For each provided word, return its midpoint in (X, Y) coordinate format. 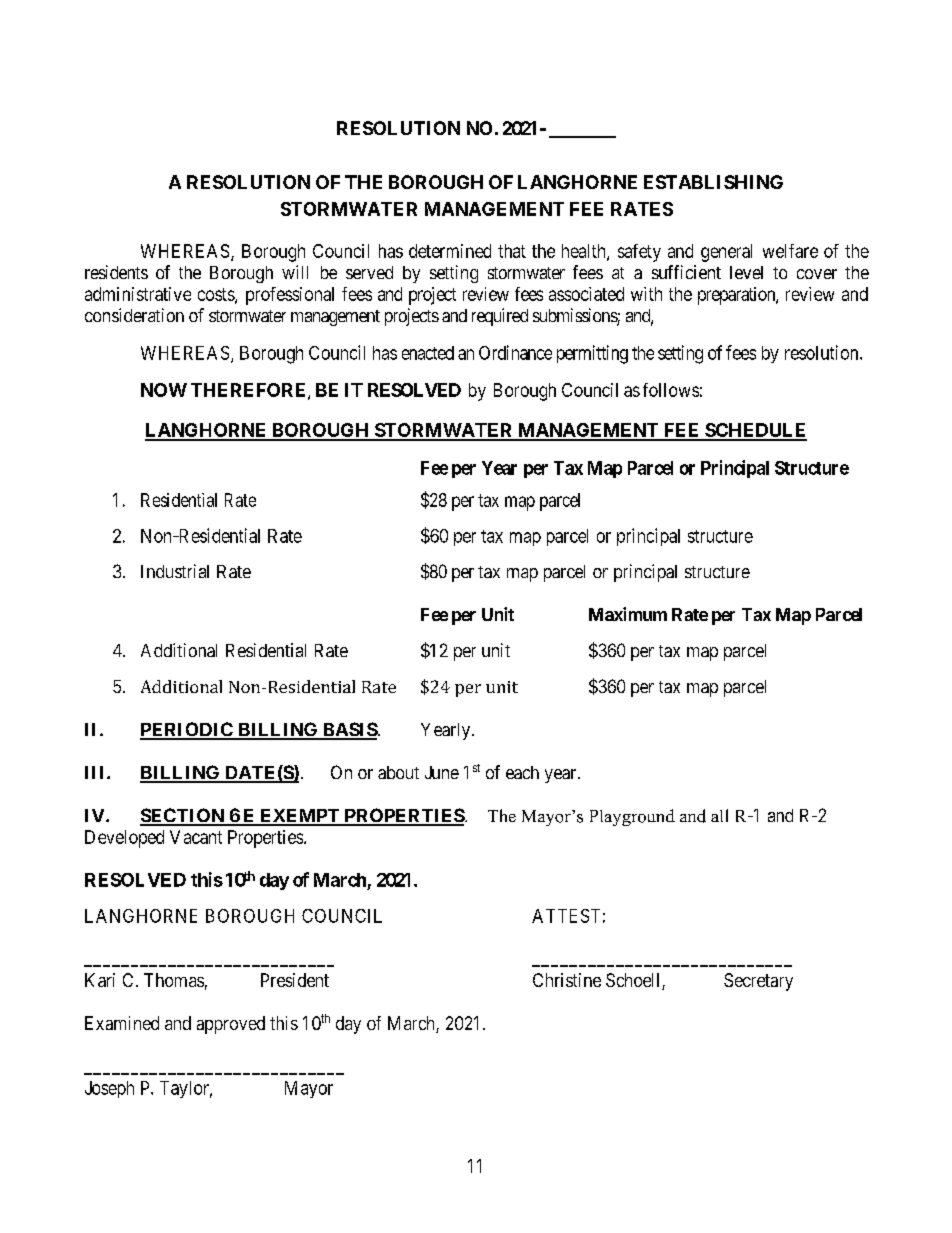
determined (450, 251)
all (719, 815)
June (442, 772)
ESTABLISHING (713, 182)
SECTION (183, 816)
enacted (428, 353)
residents (116, 272)
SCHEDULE (755, 431)
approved (231, 1025)
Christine (567, 980)
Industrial (175, 571)
